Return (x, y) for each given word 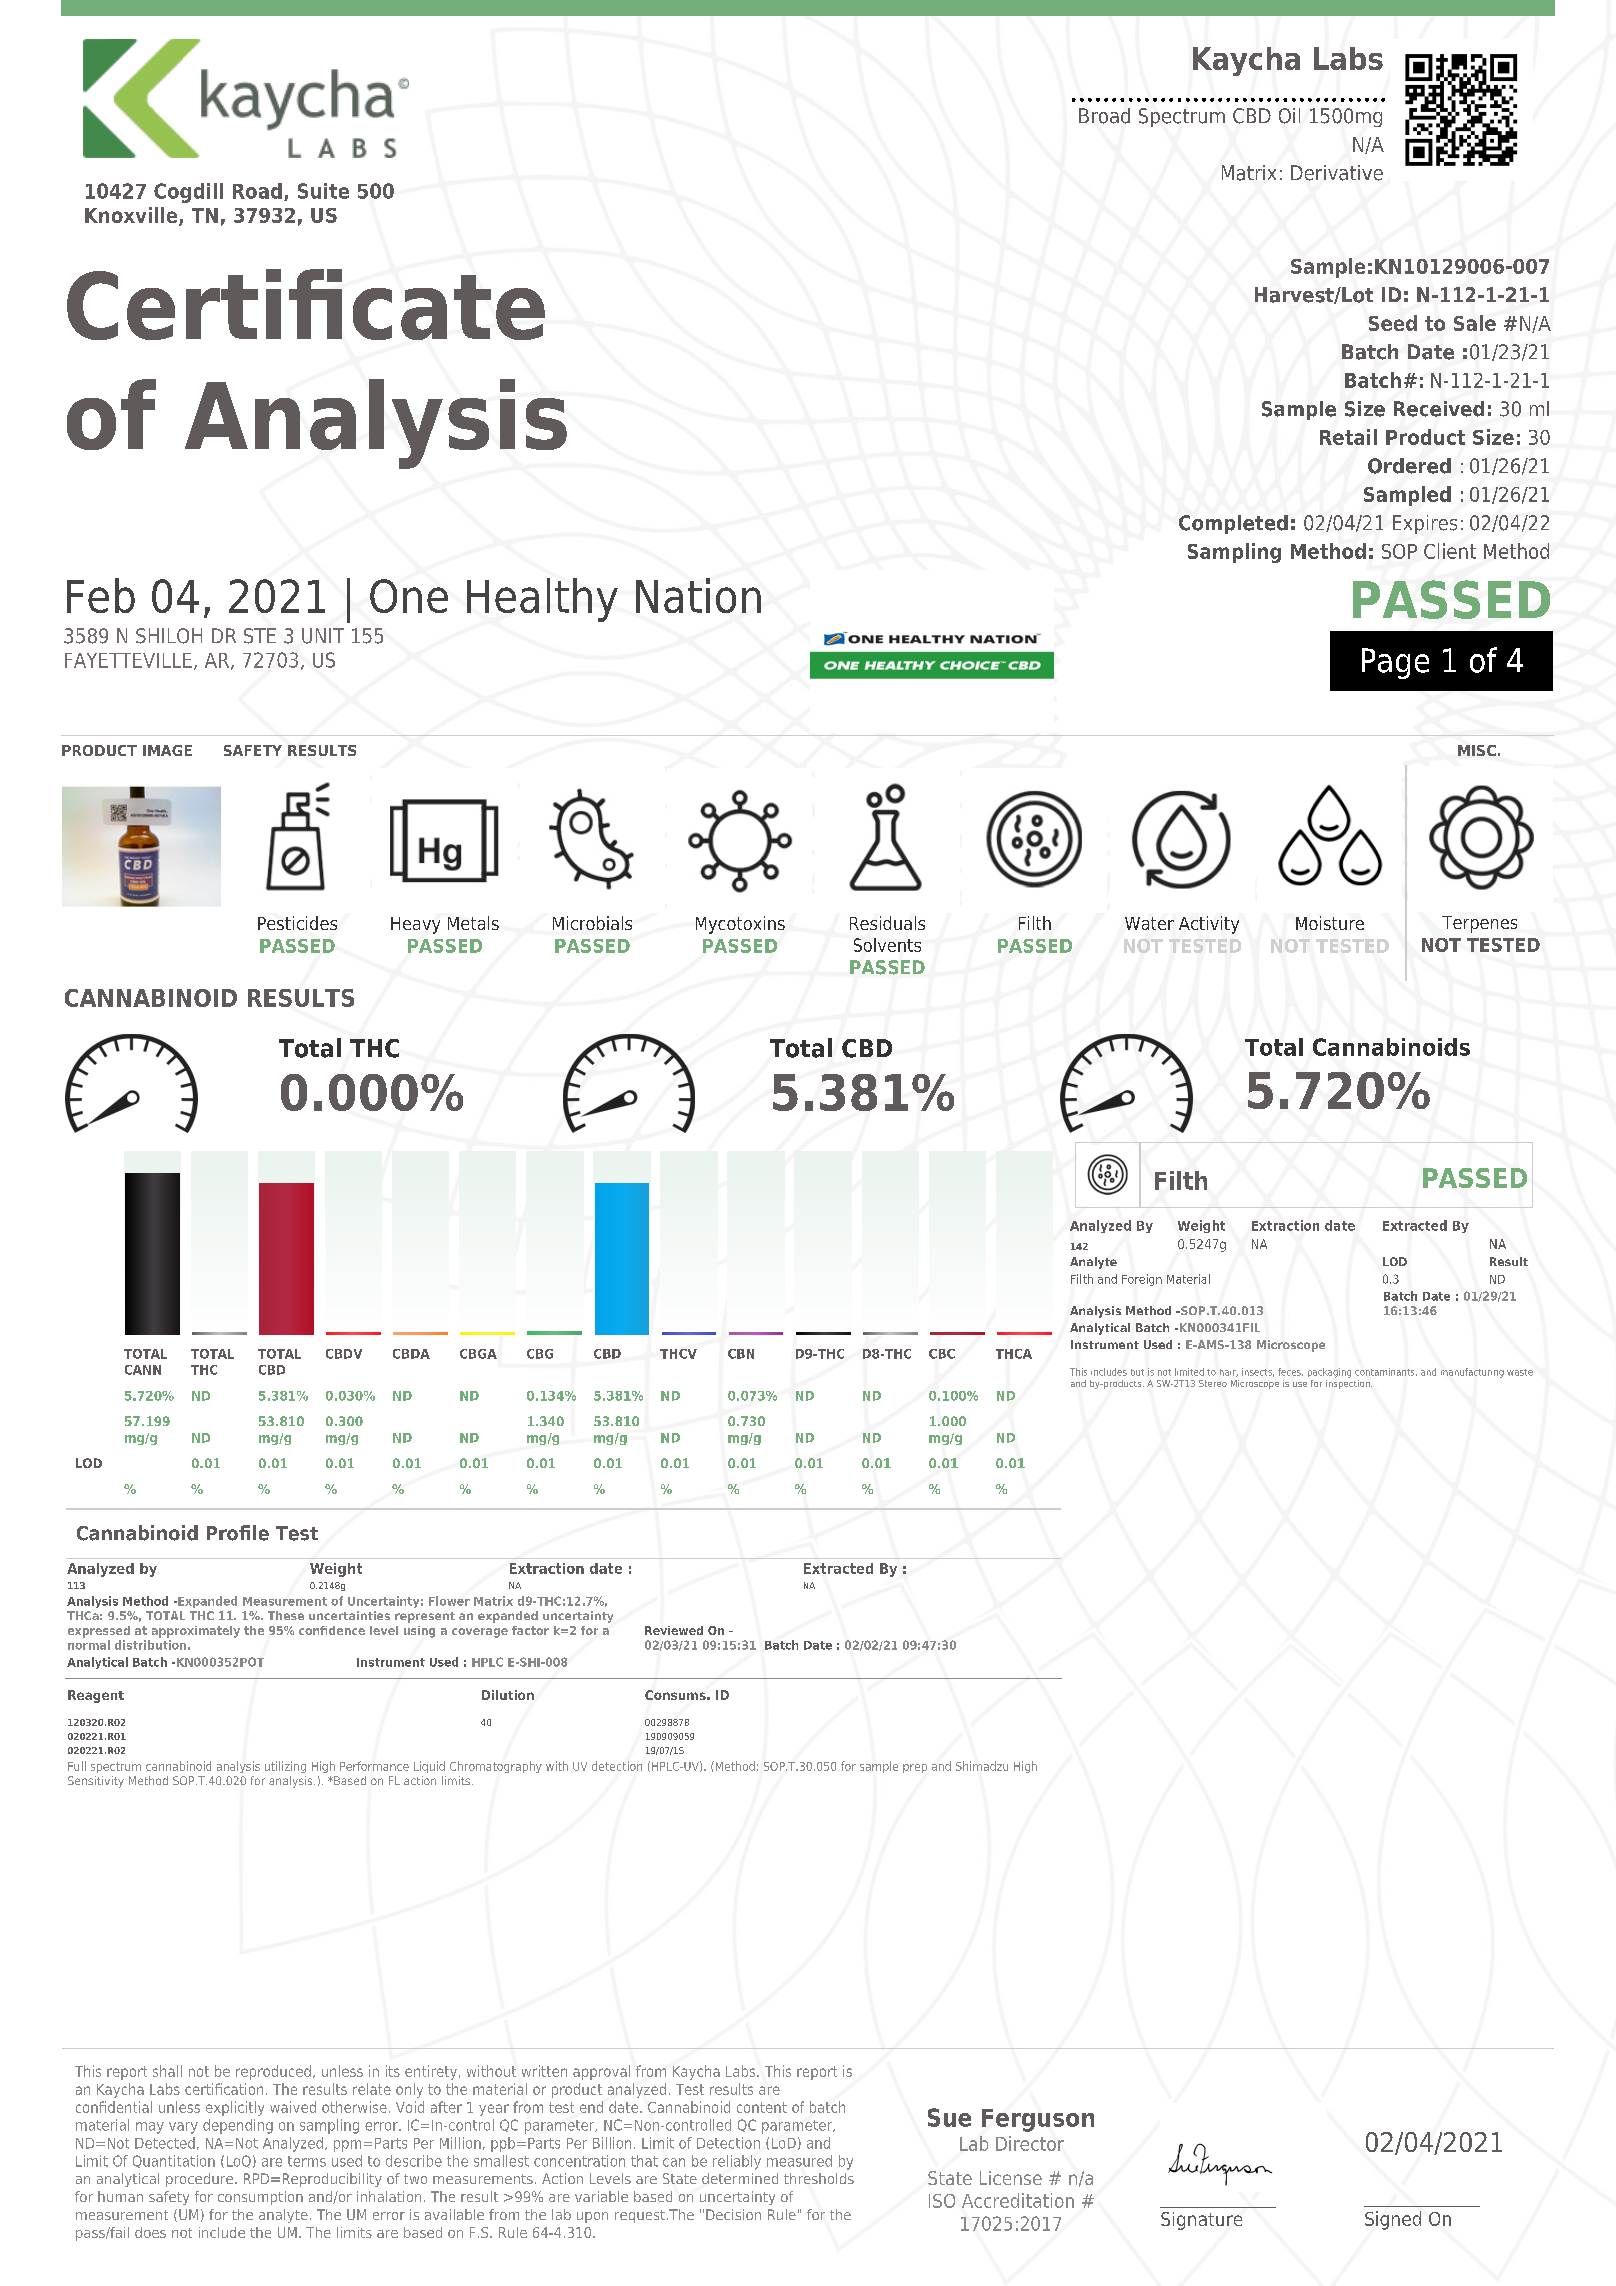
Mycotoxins (740, 925)
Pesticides (297, 923)
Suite (323, 191)
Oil (1289, 116)
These (286, 1615)
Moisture (1330, 923)
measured (799, 2161)
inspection (1349, 1383)
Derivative (1337, 173)
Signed (1393, 2220)
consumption (260, 2198)
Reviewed (674, 1630)
